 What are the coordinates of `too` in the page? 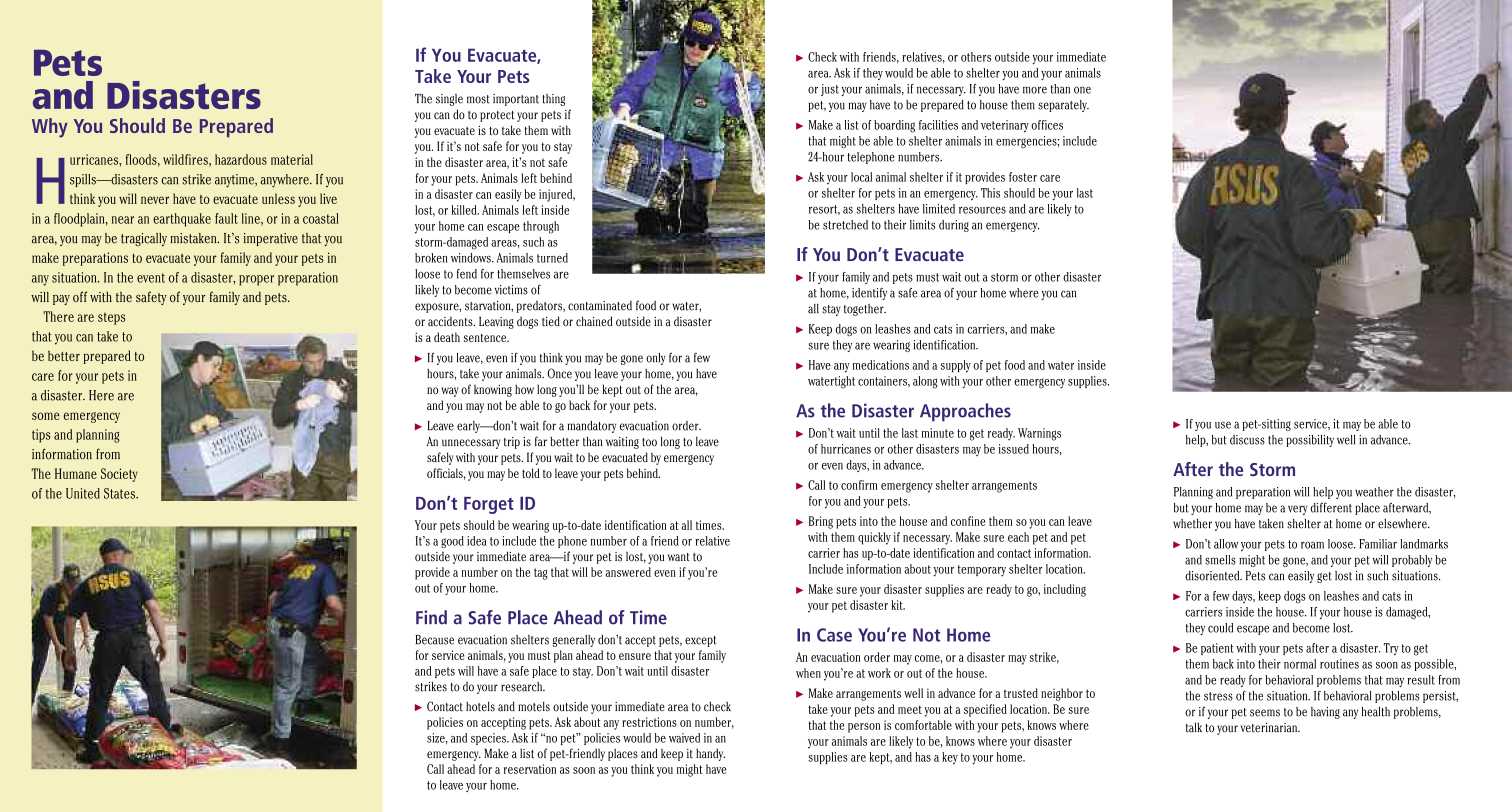 It's located at (649, 442).
